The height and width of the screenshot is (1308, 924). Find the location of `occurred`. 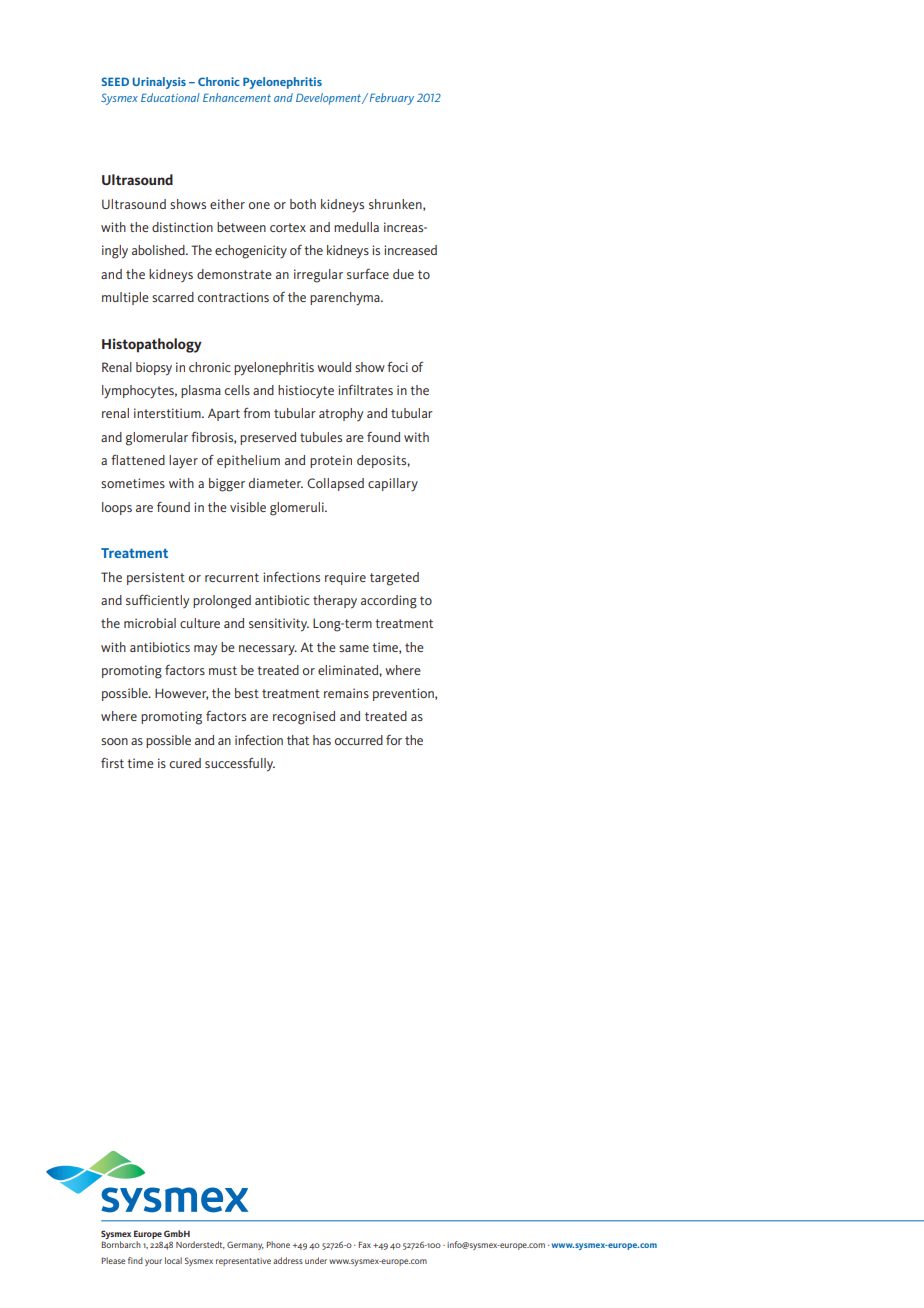

occurred is located at coordinates (359, 740).
